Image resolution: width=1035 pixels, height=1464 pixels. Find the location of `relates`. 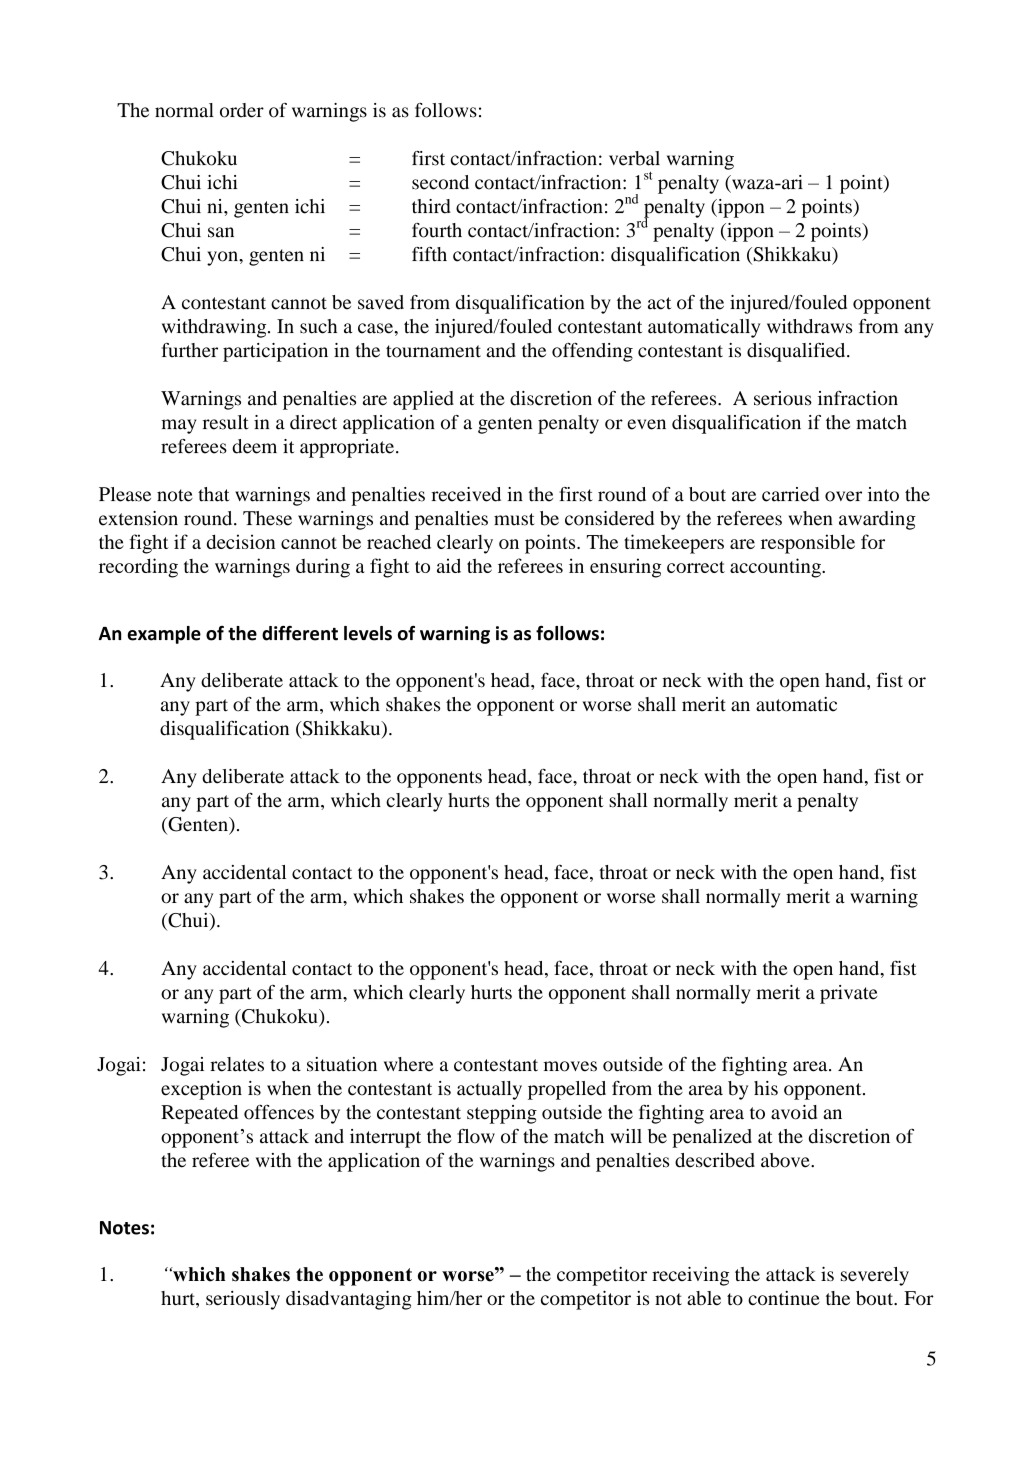

relates is located at coordinates (237, 1064).
